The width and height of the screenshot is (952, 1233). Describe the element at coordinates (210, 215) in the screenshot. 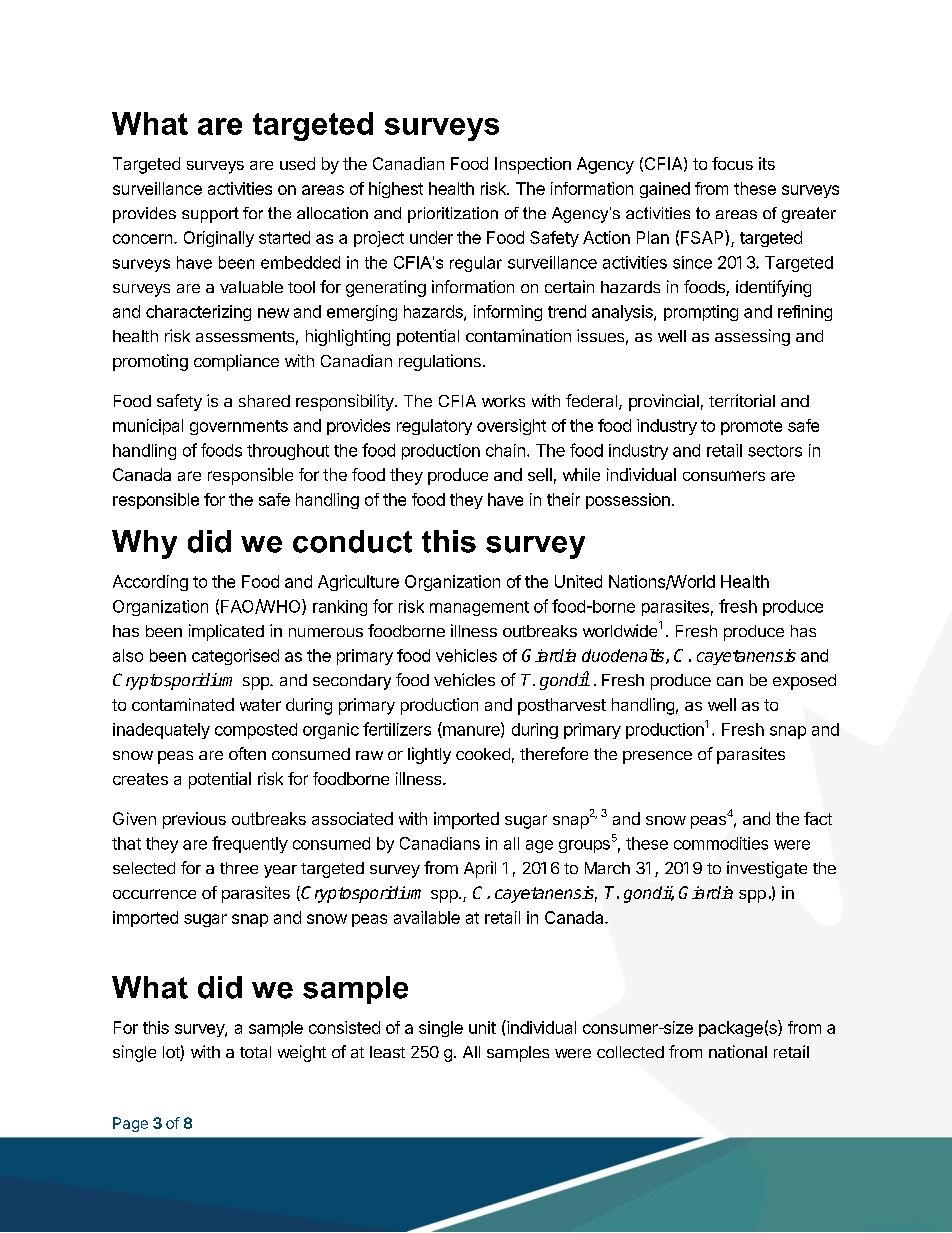

I see `support` at that location.
